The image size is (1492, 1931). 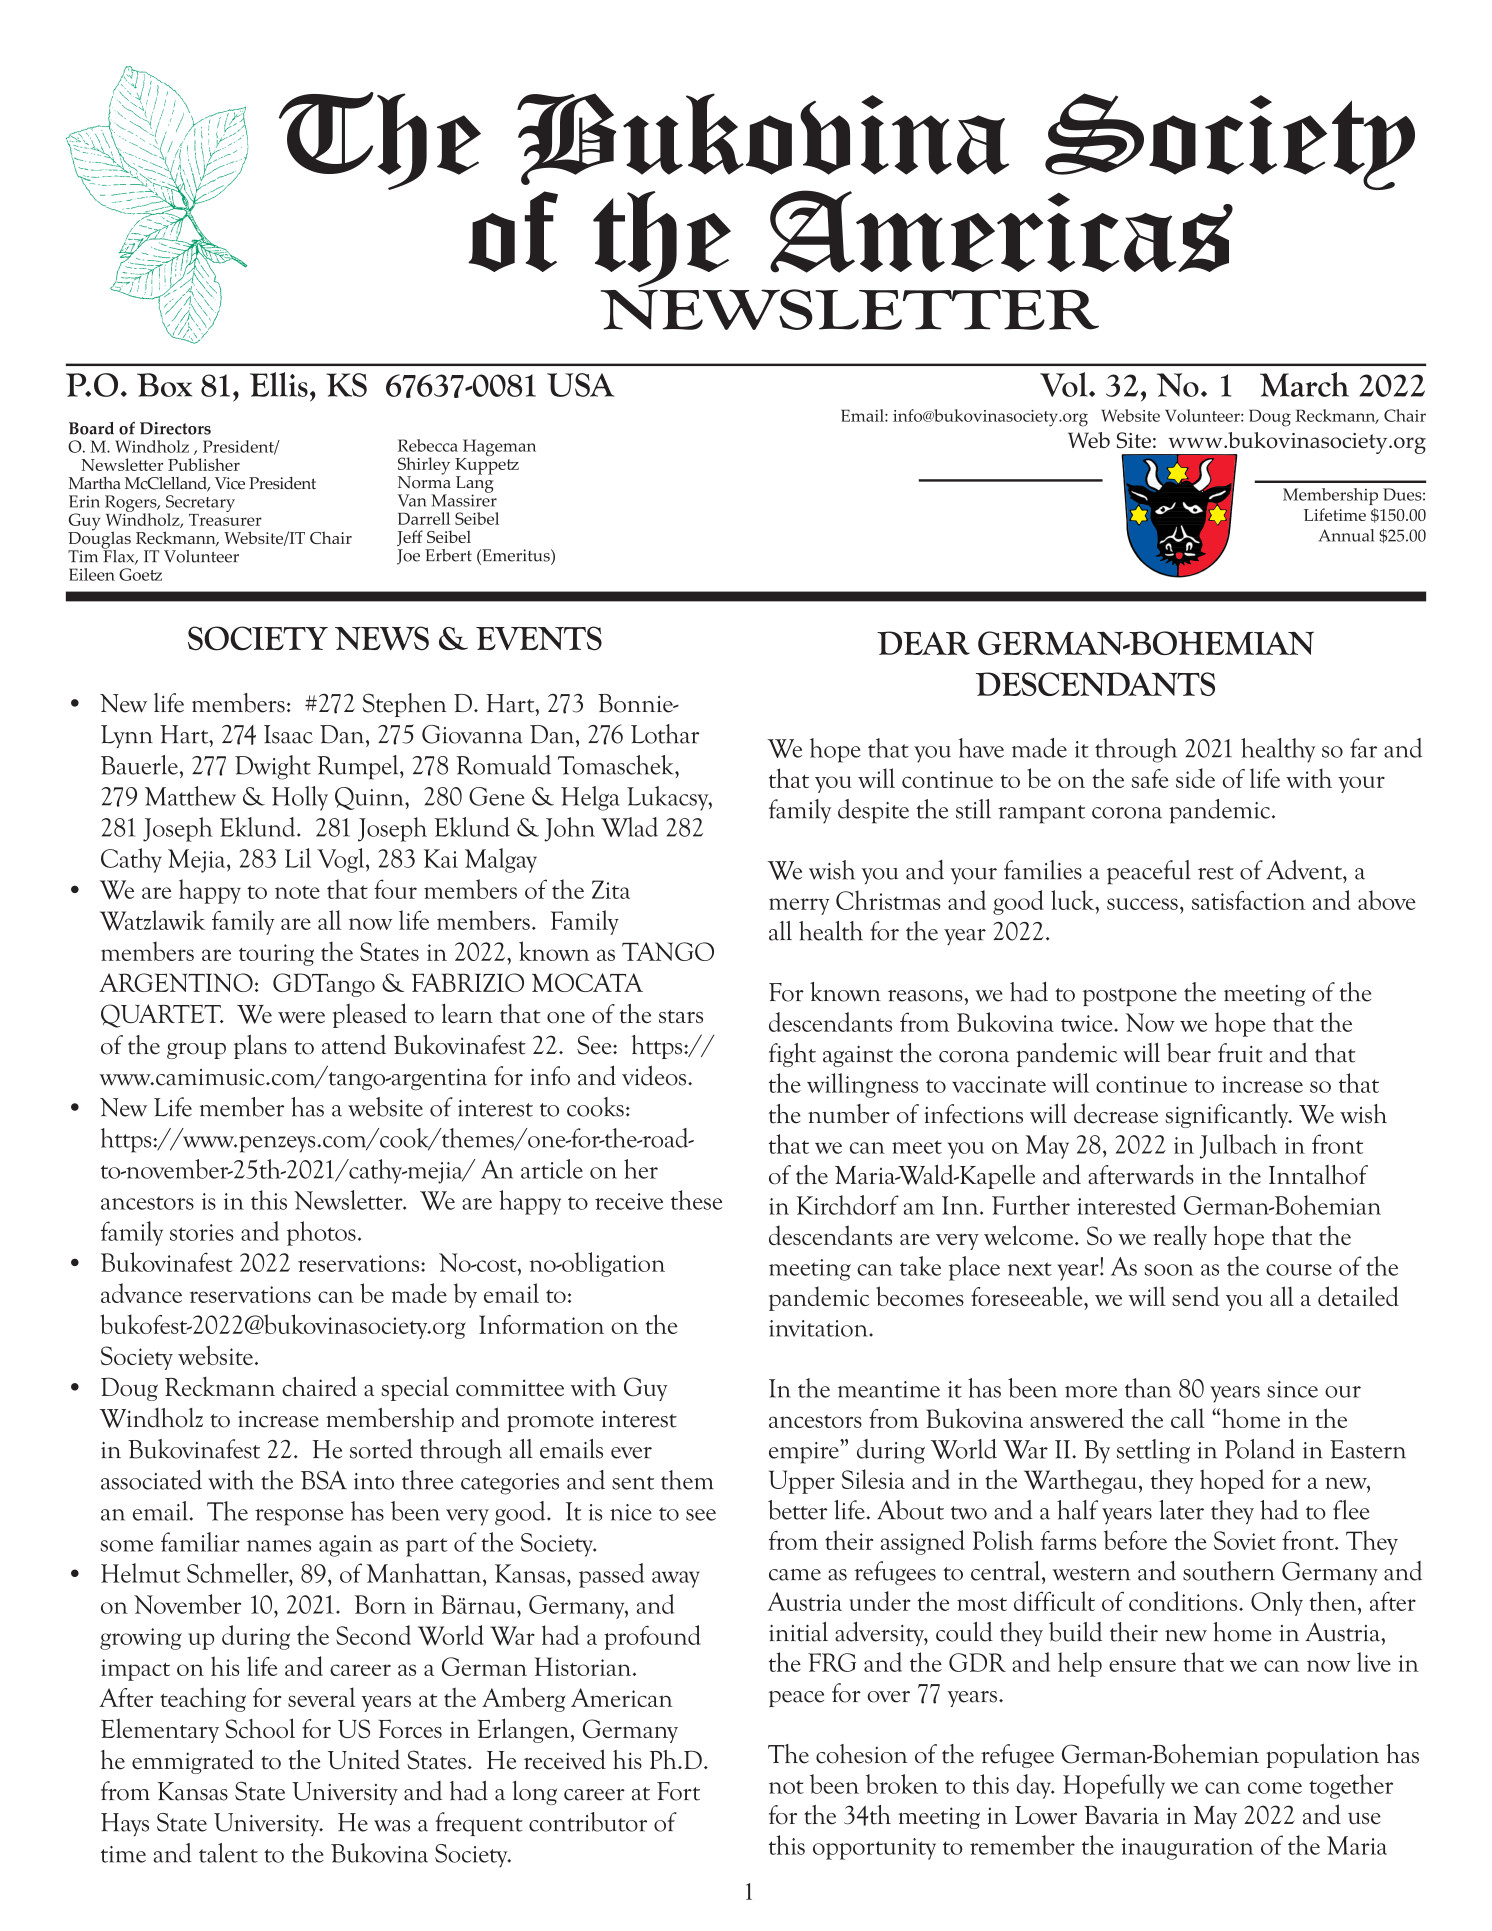 What do you see at coordinates (1248, 900) in the screenshot?
I see `satisfaction` at bounding box center [1248, 900].
